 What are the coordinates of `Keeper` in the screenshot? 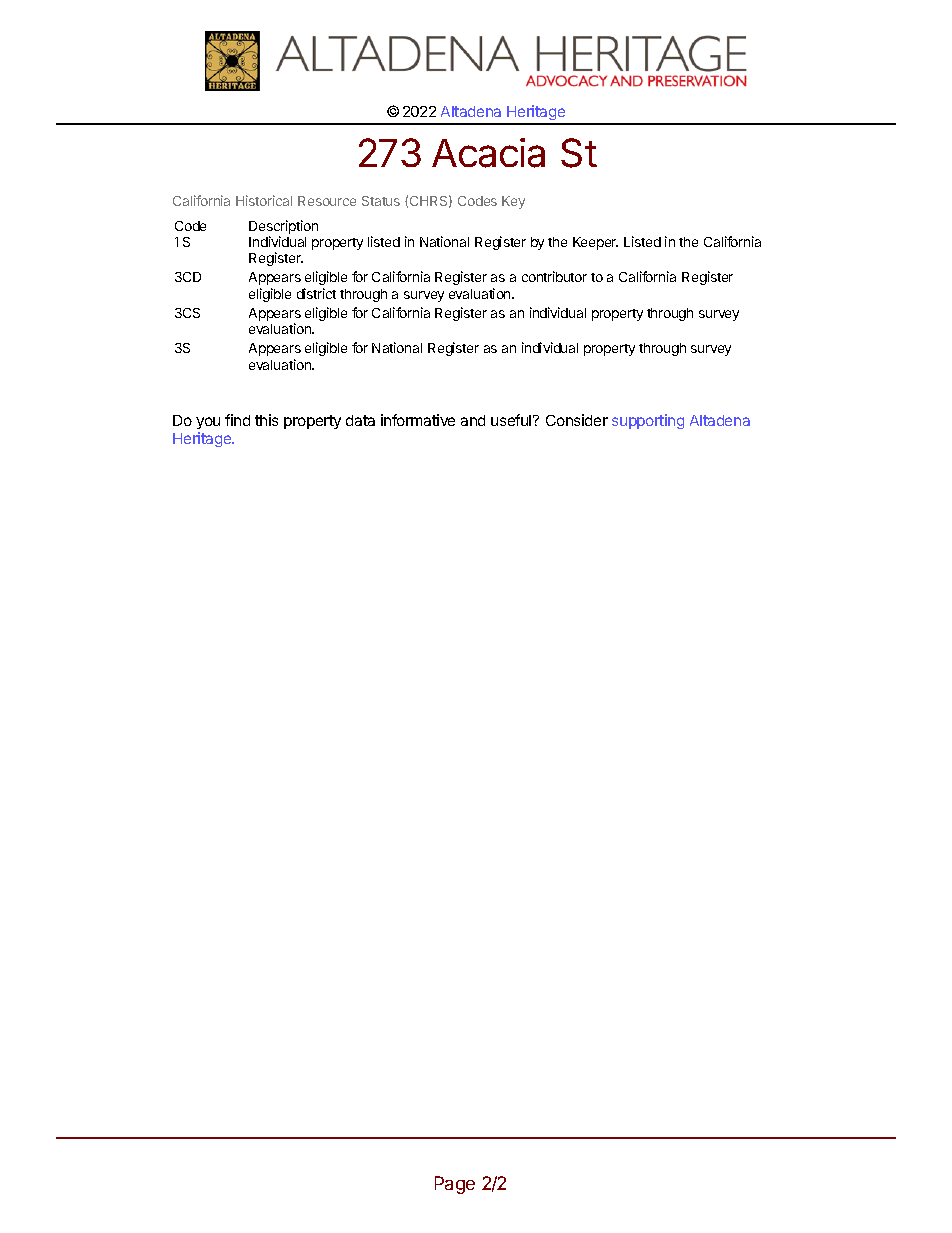 It's located at (595, 243).
